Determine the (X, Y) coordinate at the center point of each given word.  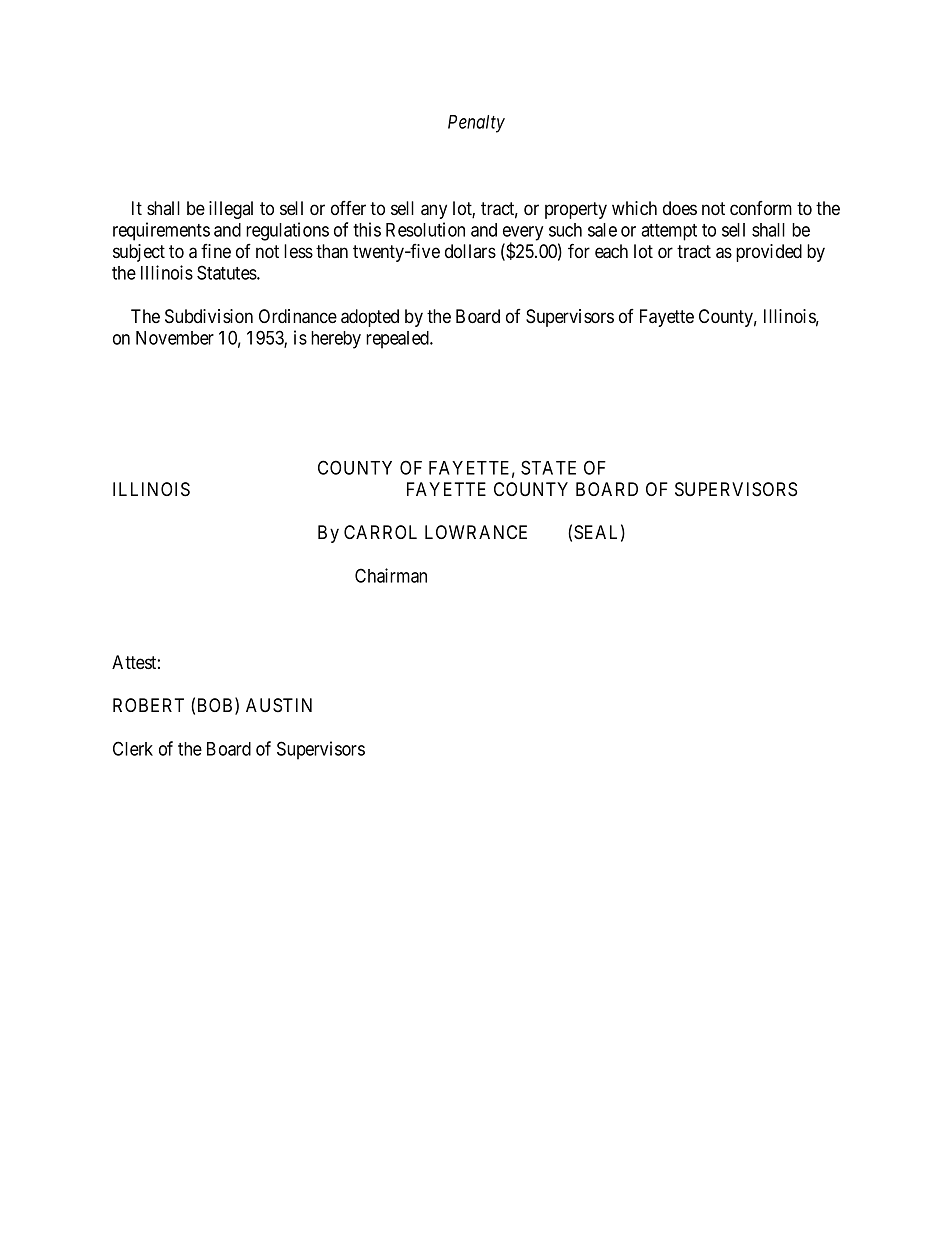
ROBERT (148, 705)
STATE (548, 467)
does (680, 208)
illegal (231, 210)
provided (769, 253)
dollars (470, 251)
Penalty (476, 124)
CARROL (380, 532)
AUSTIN (279, 705)
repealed (398, 340)
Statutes (227, 272)
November (175, 338)
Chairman (391, 575)
